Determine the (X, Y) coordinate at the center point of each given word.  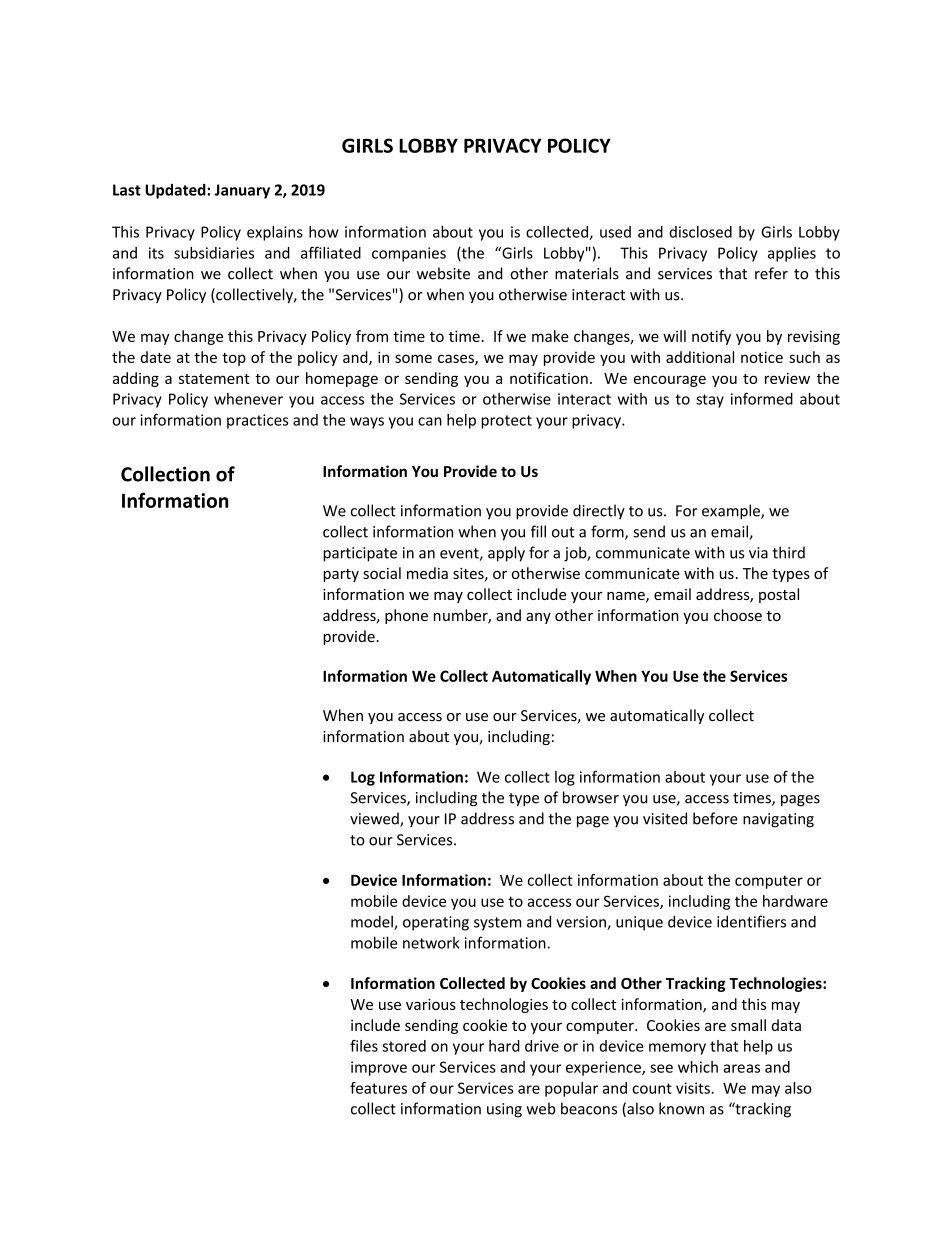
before (715, 818)
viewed (375, 819)
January (242, 191)
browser (591, 797)
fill (538, 531)
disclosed (700, 232)
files (364, 1046)
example (732, 512)
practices (257, 421)
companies (409, 254)
